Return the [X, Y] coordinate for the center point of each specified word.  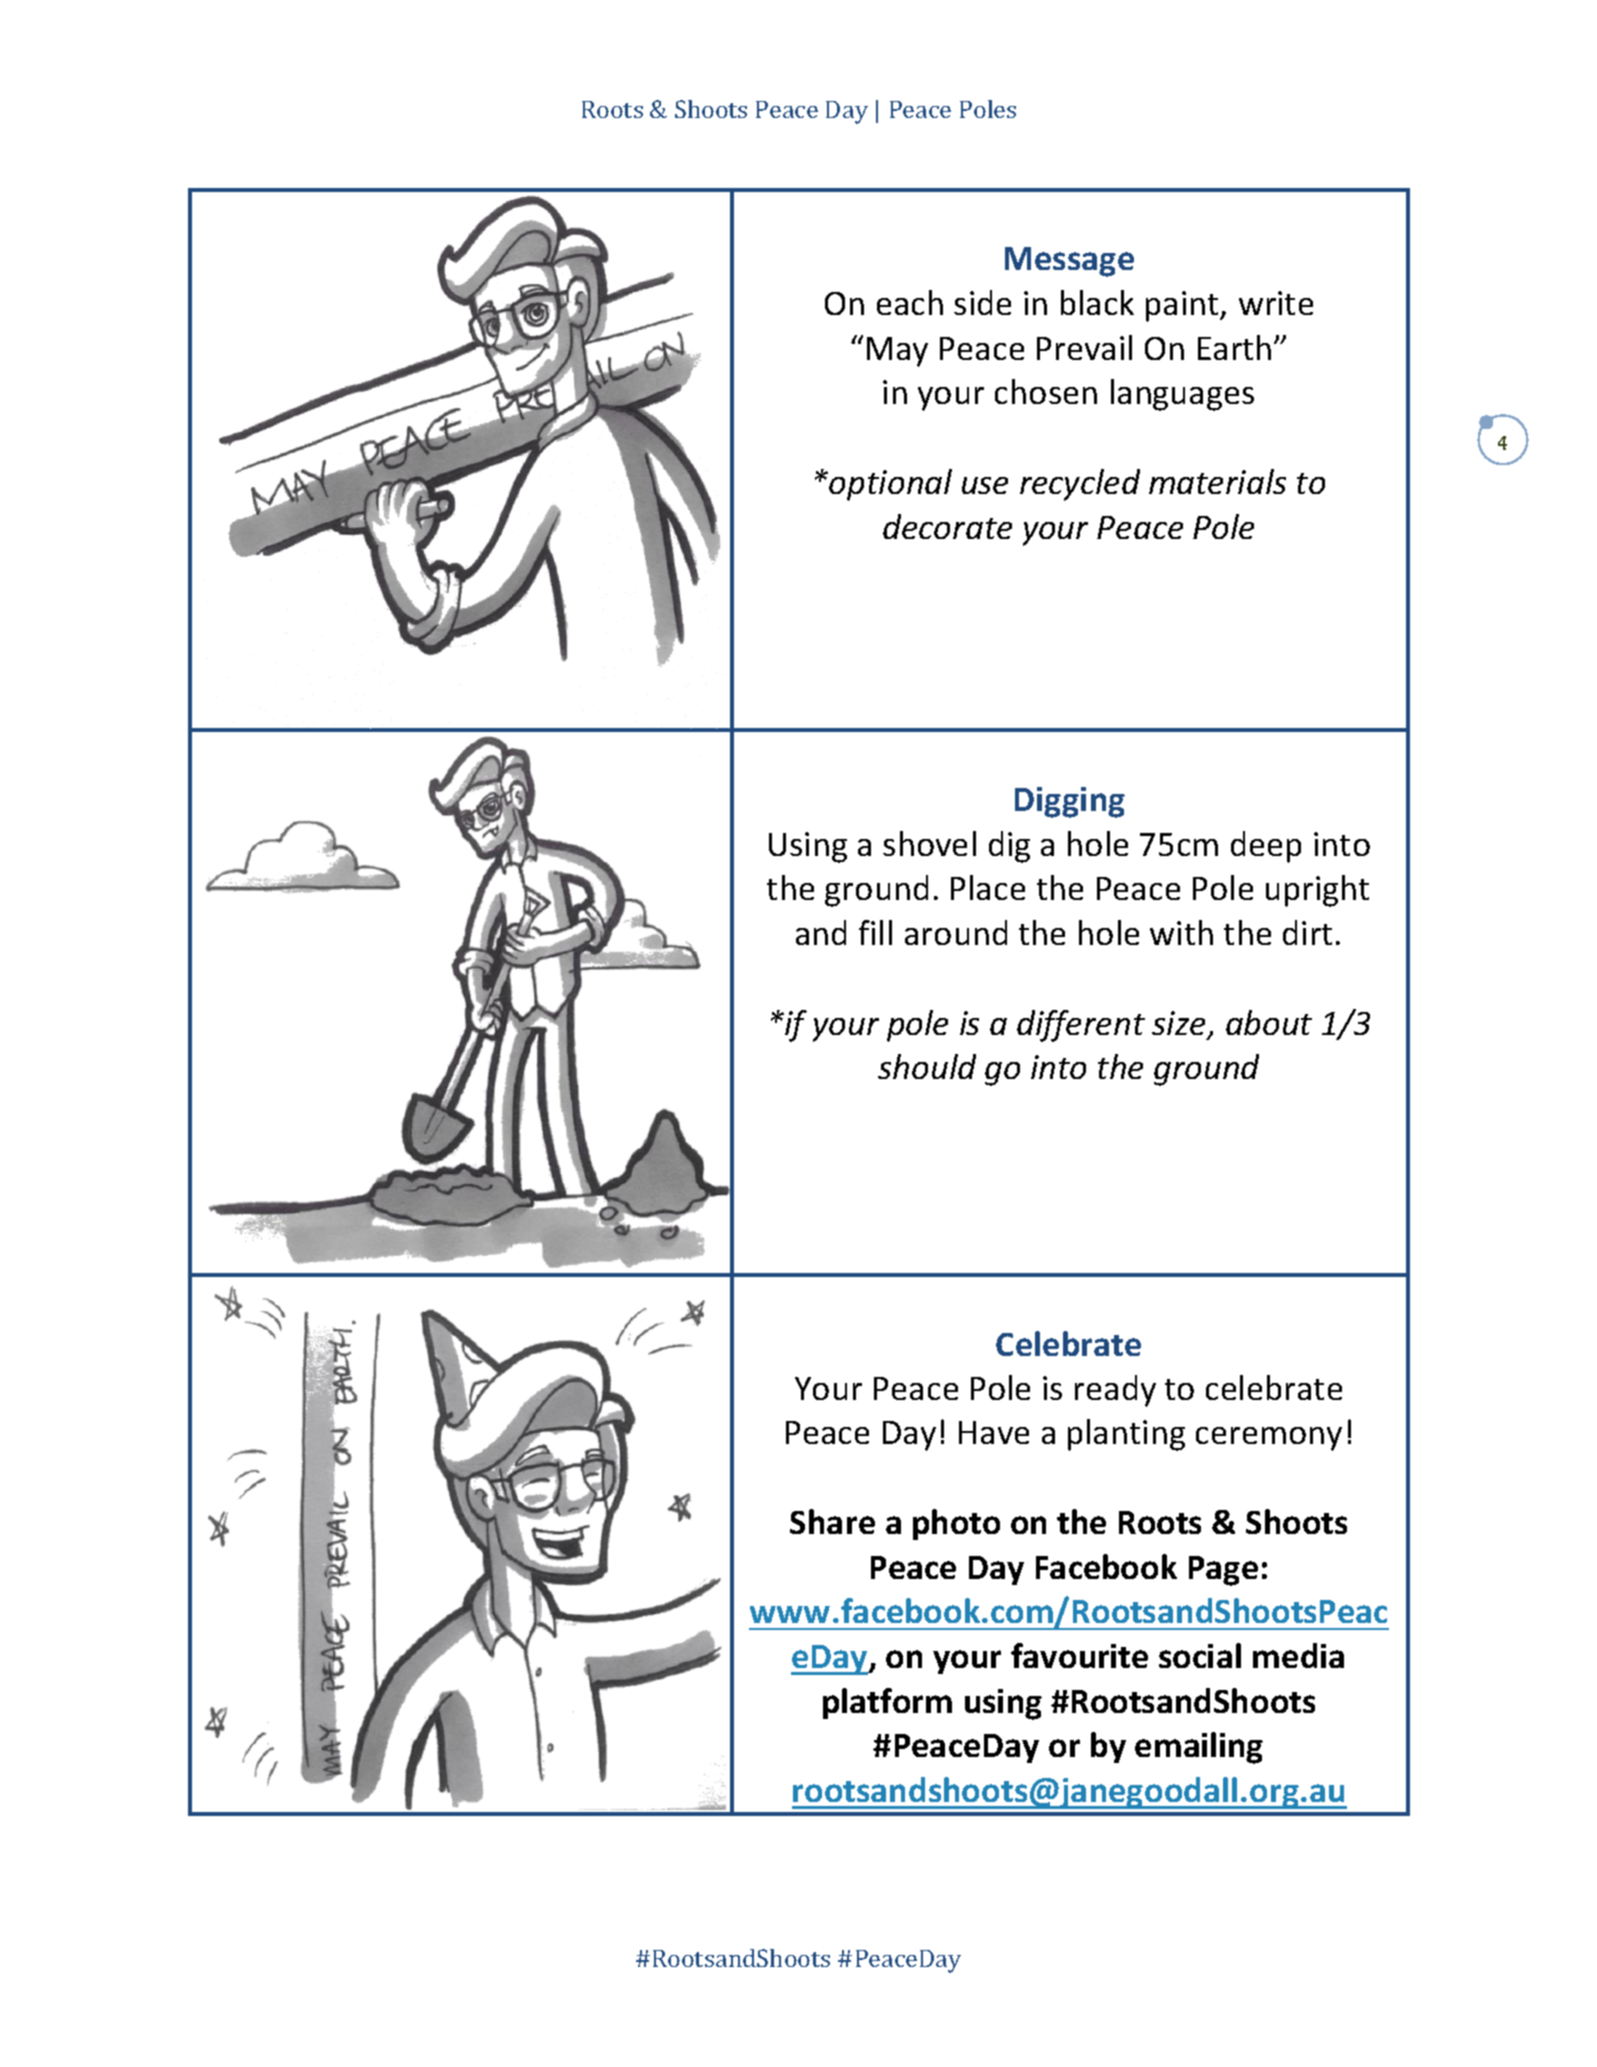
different [1081, 1026]
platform [887, 1703]
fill [875, 932]
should [927, 1066]
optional [890, 485]
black [1097, 302]
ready [1115, 1391]
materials [1217, 481]
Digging [1070, 802]
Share [832, 1521]
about [1269, 1022]
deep [1266, 847]
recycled [1080, 485]
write [1276, 303]
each [910, 302]
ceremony [1269, 1439]
